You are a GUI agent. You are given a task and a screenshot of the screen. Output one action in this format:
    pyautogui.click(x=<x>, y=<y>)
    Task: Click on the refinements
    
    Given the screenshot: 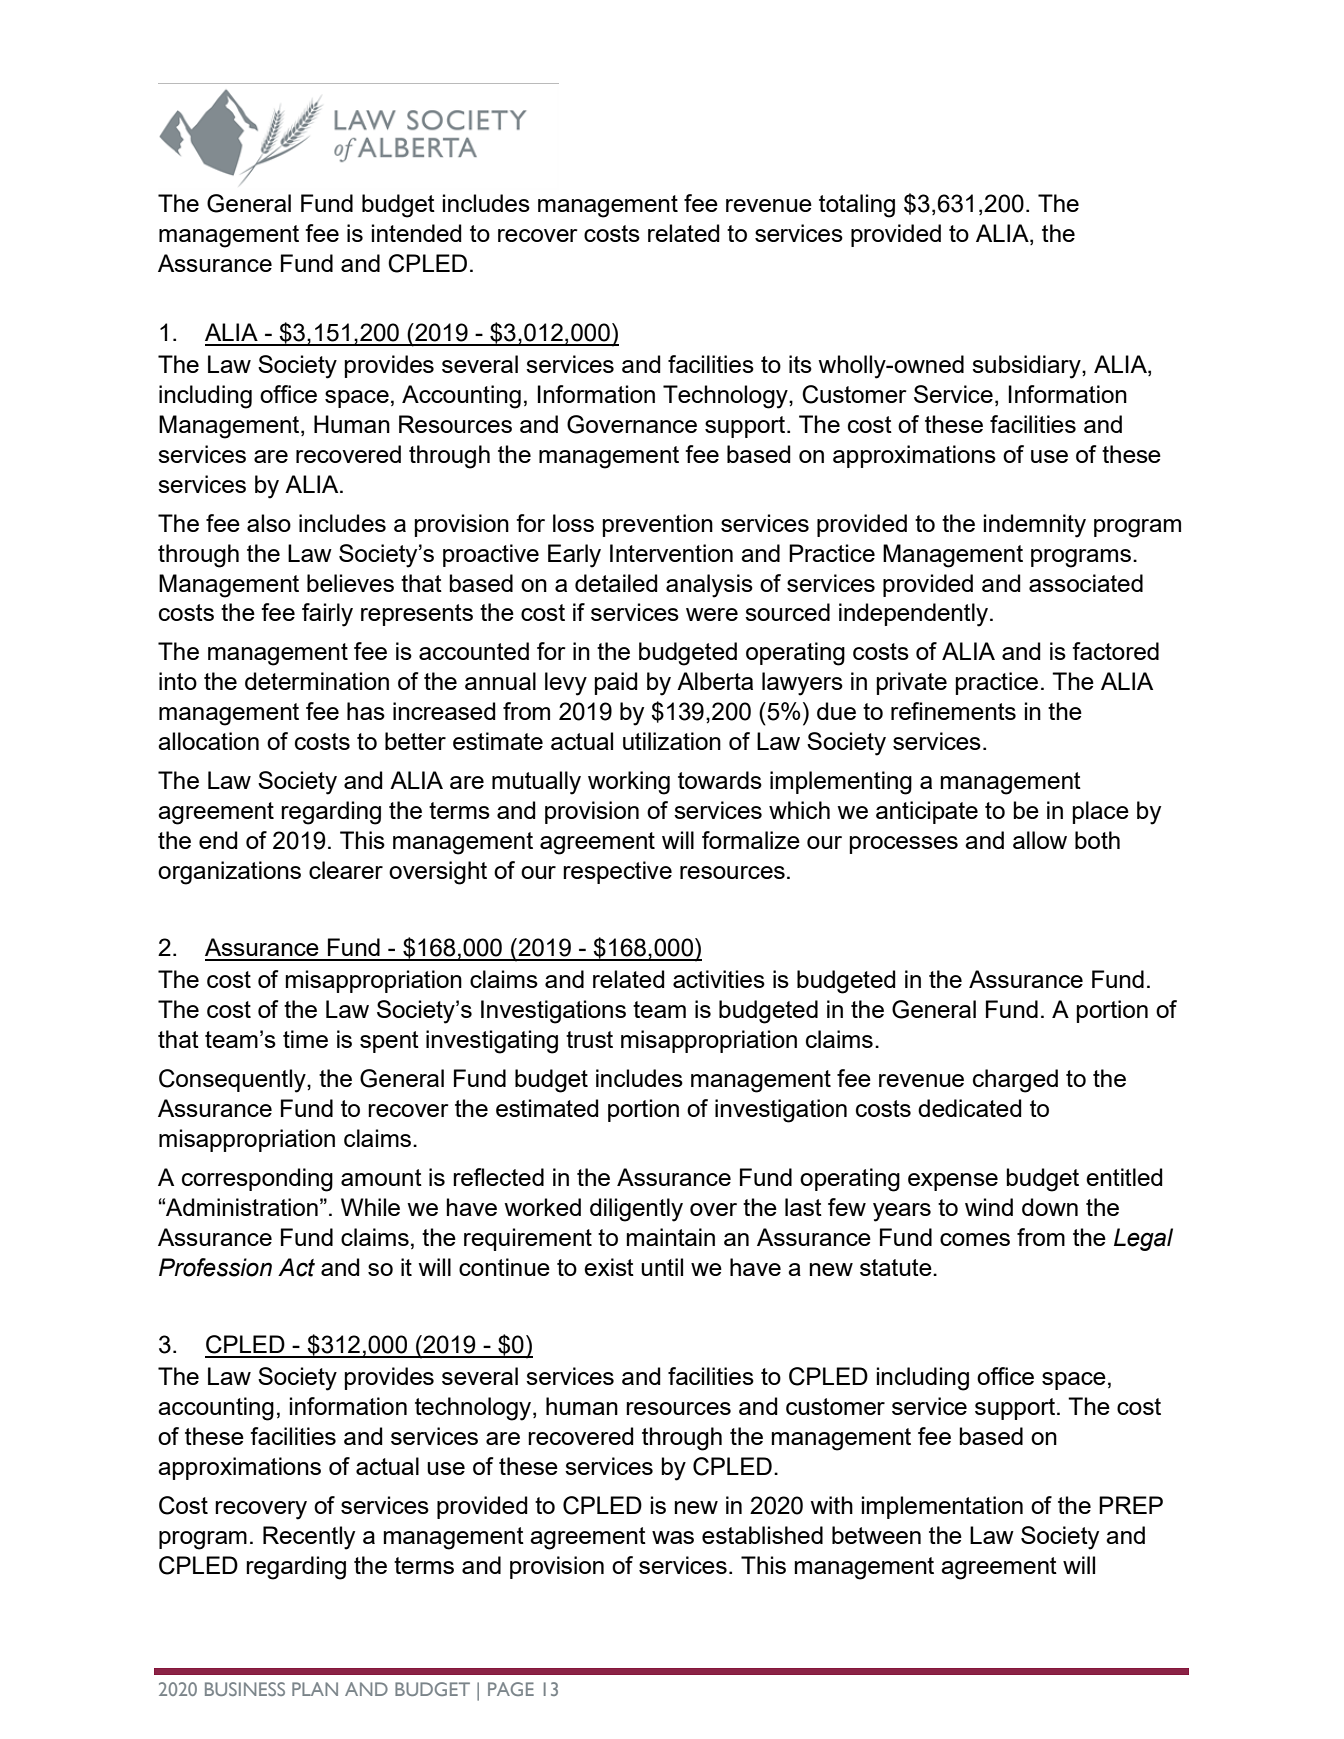 What is the action you would take?
    pyautogui.click(x=953, y=711)
